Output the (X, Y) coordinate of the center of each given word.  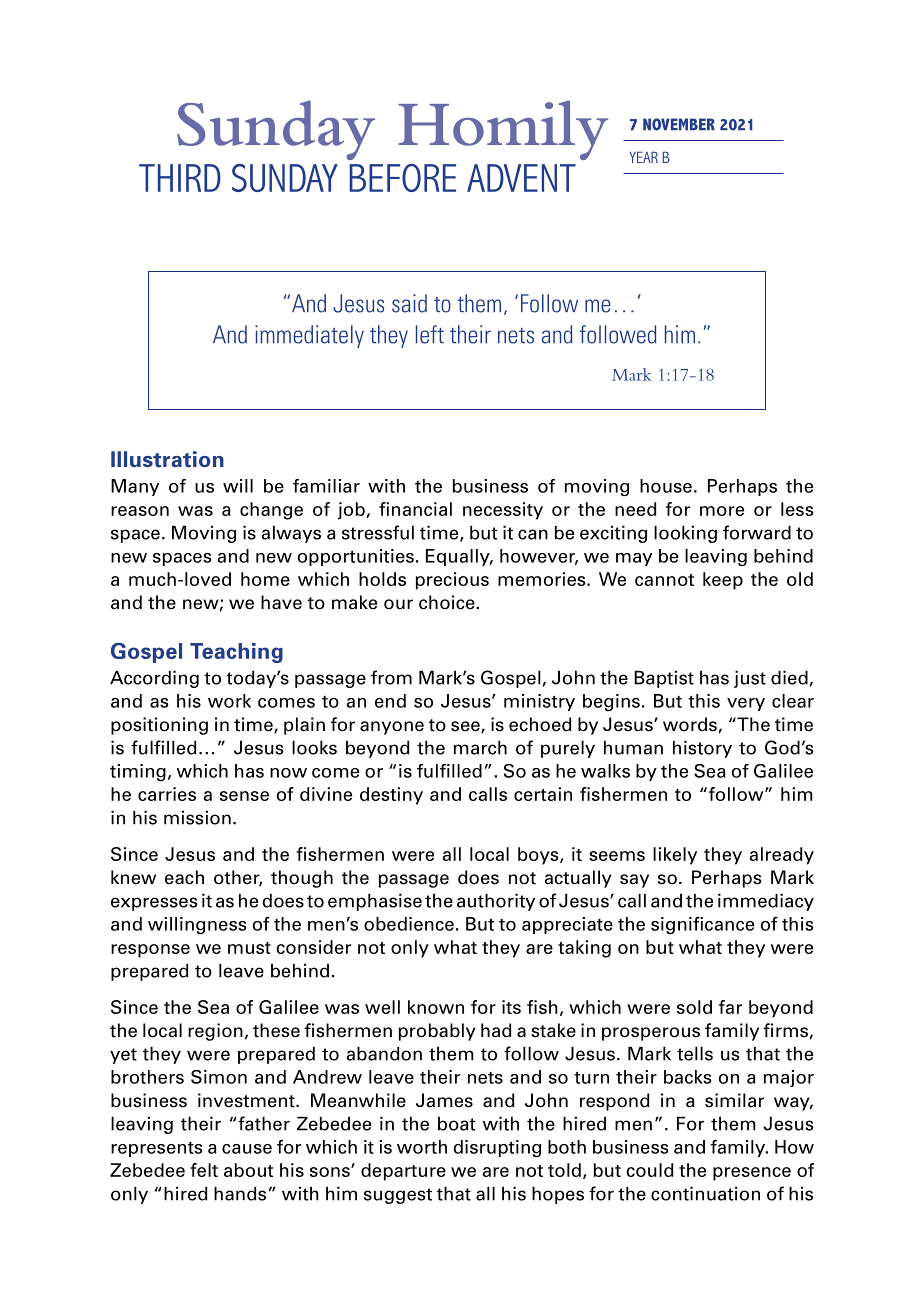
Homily (503, 130)
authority (496, 902)
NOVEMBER (679, 124)
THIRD (180, 178)
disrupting (497, 1149)
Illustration (167, 459)
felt (204, 1170)
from (391, 677)
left (430, 334)
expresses (154, 904)
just (750, 679)
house (666, 486)
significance (702, 925)
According (154, 679)
